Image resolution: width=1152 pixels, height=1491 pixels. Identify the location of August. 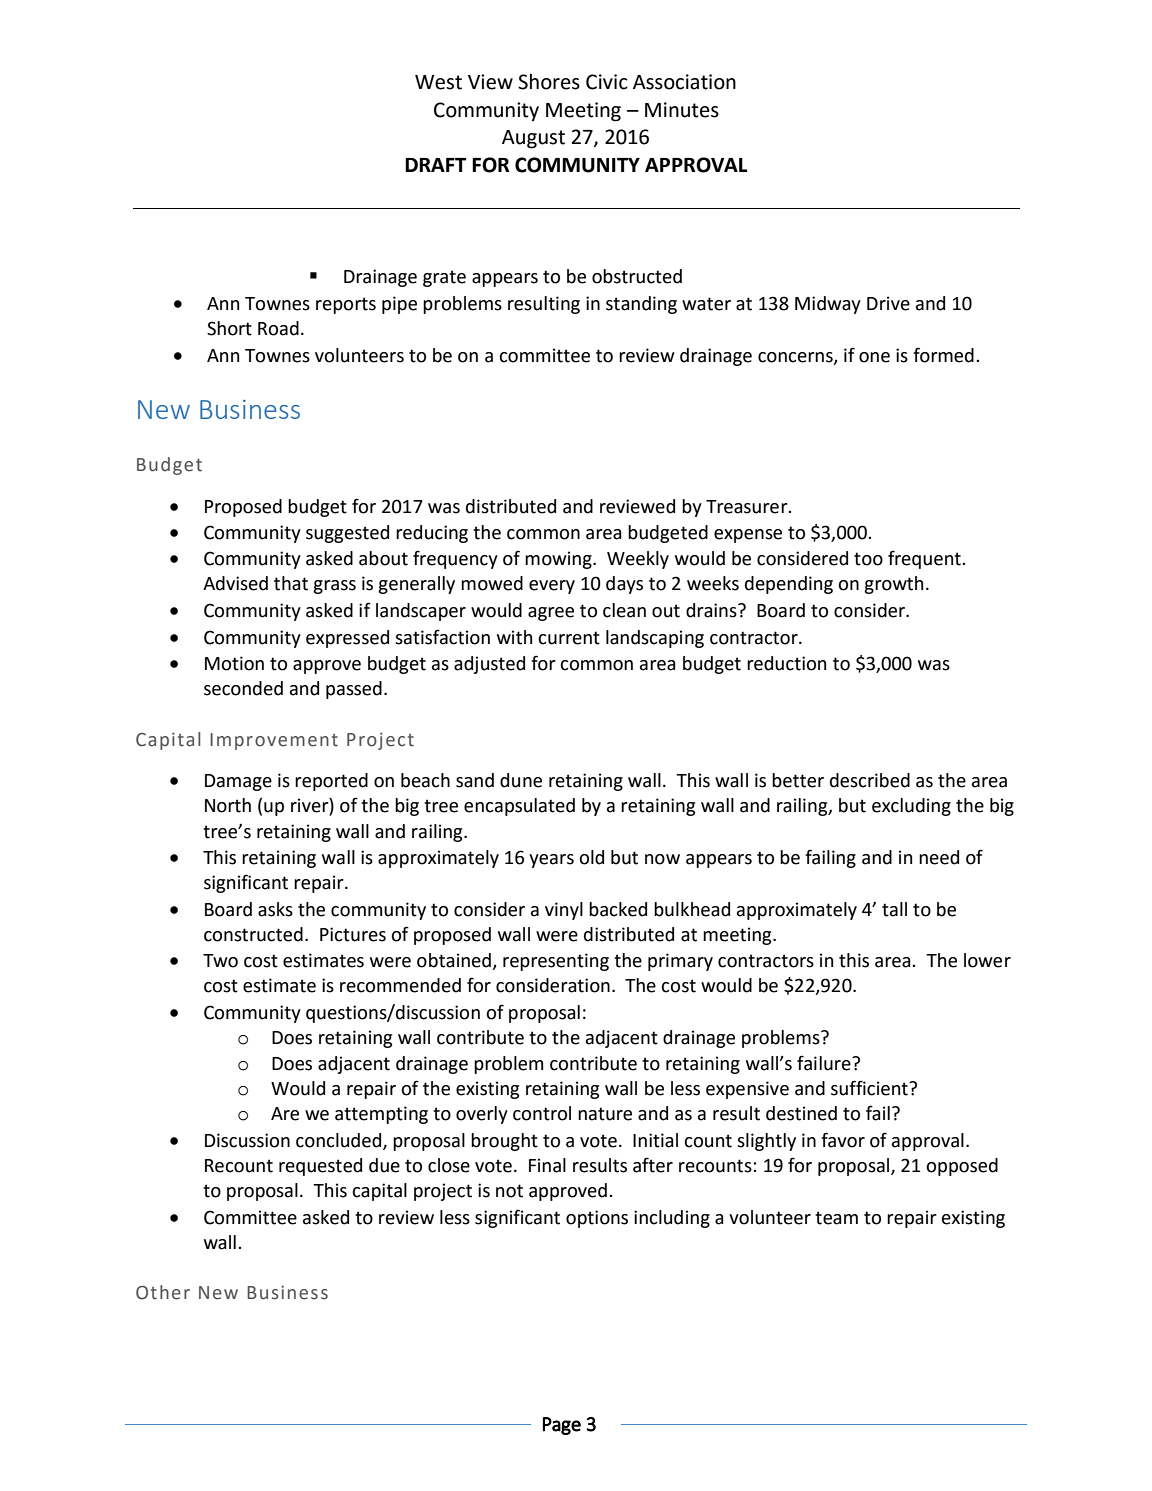
(533, 139).
